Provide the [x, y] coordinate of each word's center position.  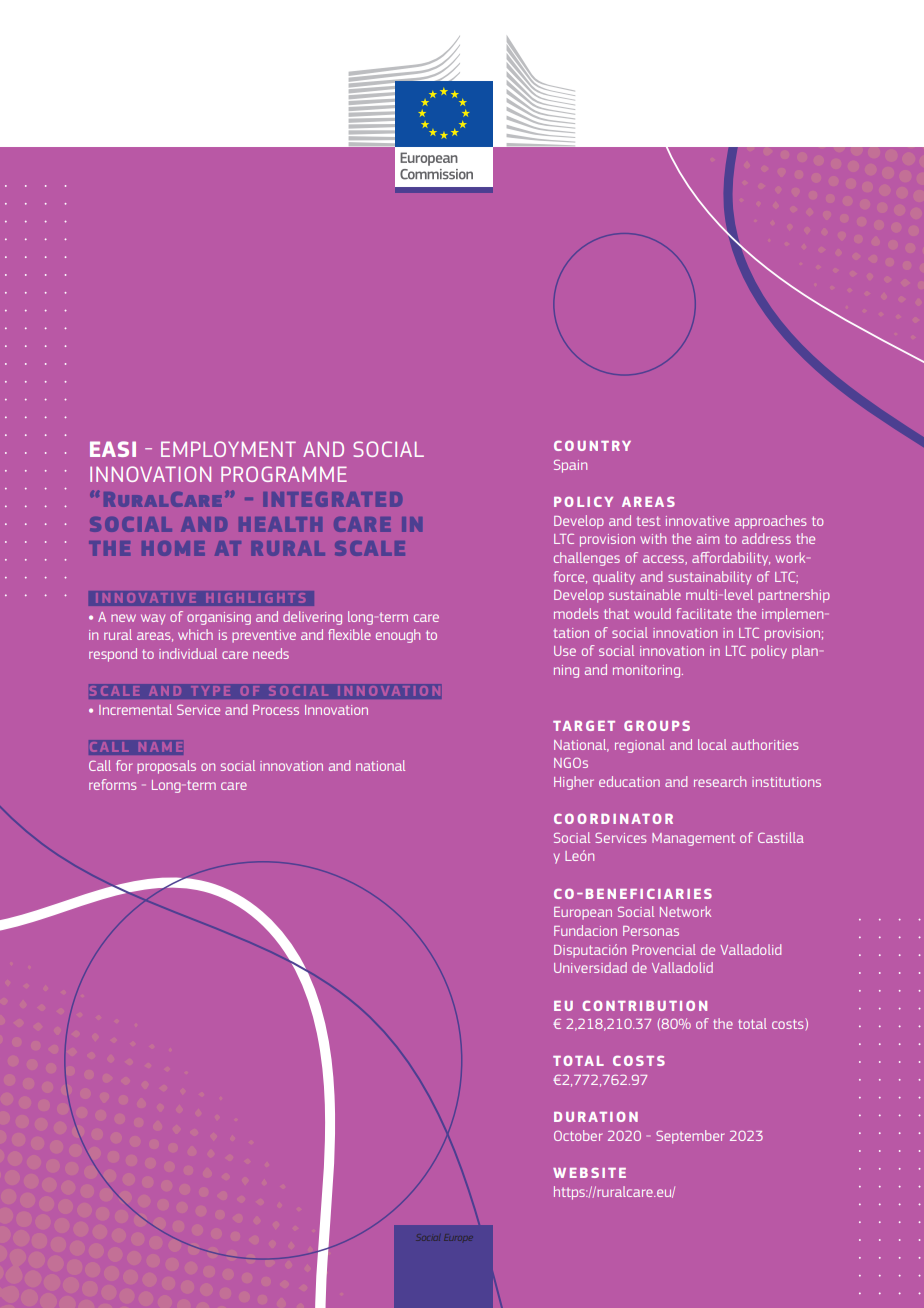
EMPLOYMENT [228, 449]
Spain [570, 466]
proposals [166, 767]
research [720, 781]
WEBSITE [589, 1173]
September [690, 1137]
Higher [574, 783]
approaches [770, 522]
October [578, 1135]
